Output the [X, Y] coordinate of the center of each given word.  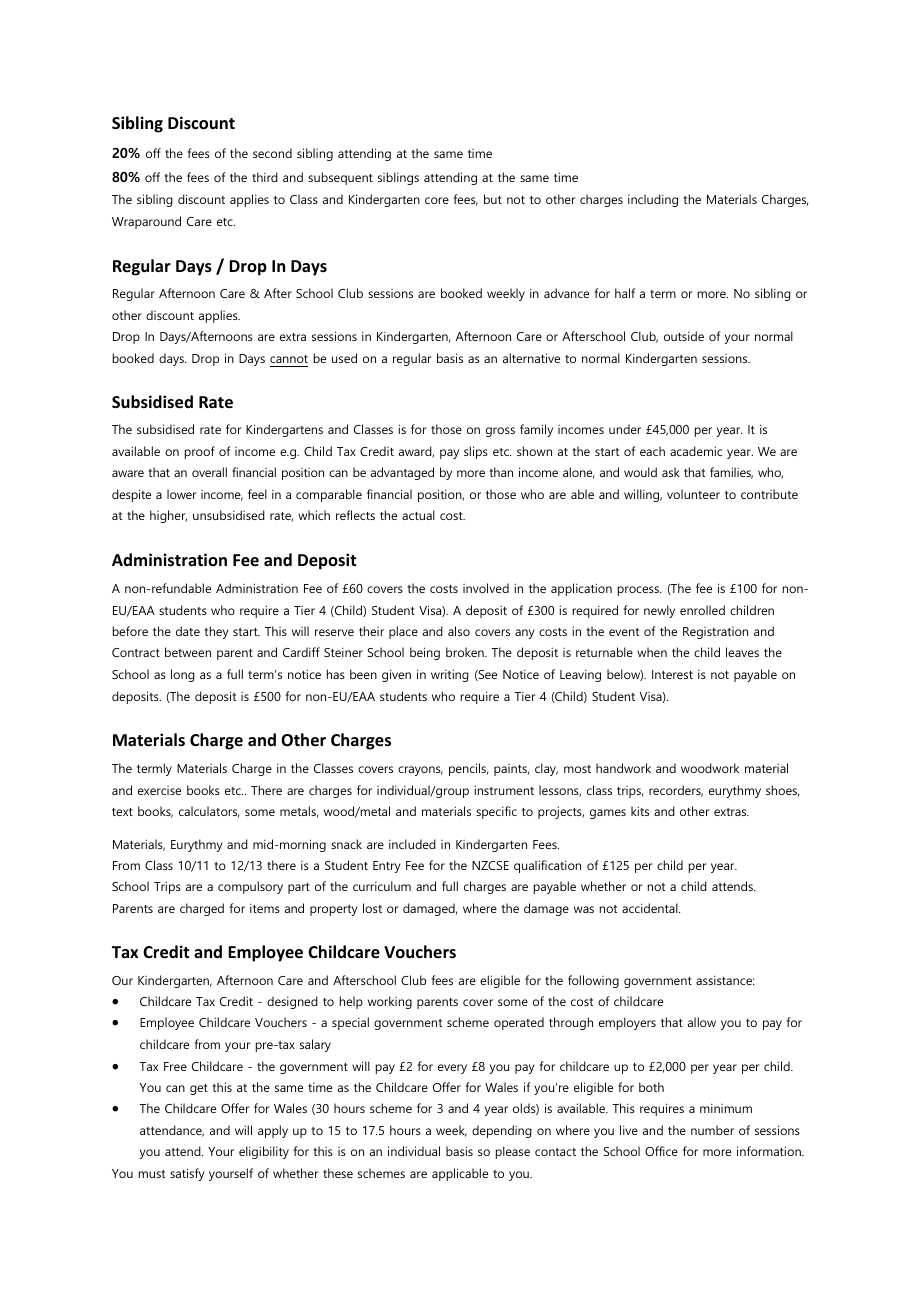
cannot [289, 359]
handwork [623, 768]
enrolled [702, 610]
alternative [531, 358]
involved [486, 588]
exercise [159, 790]
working [390, 1002]
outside [684, 336]
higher [168, 516]
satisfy [187, 1174]
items [265, 908]
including [653, 200]
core [437, 200]
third [265, 177]
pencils [468, 769]
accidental [651, 908]
